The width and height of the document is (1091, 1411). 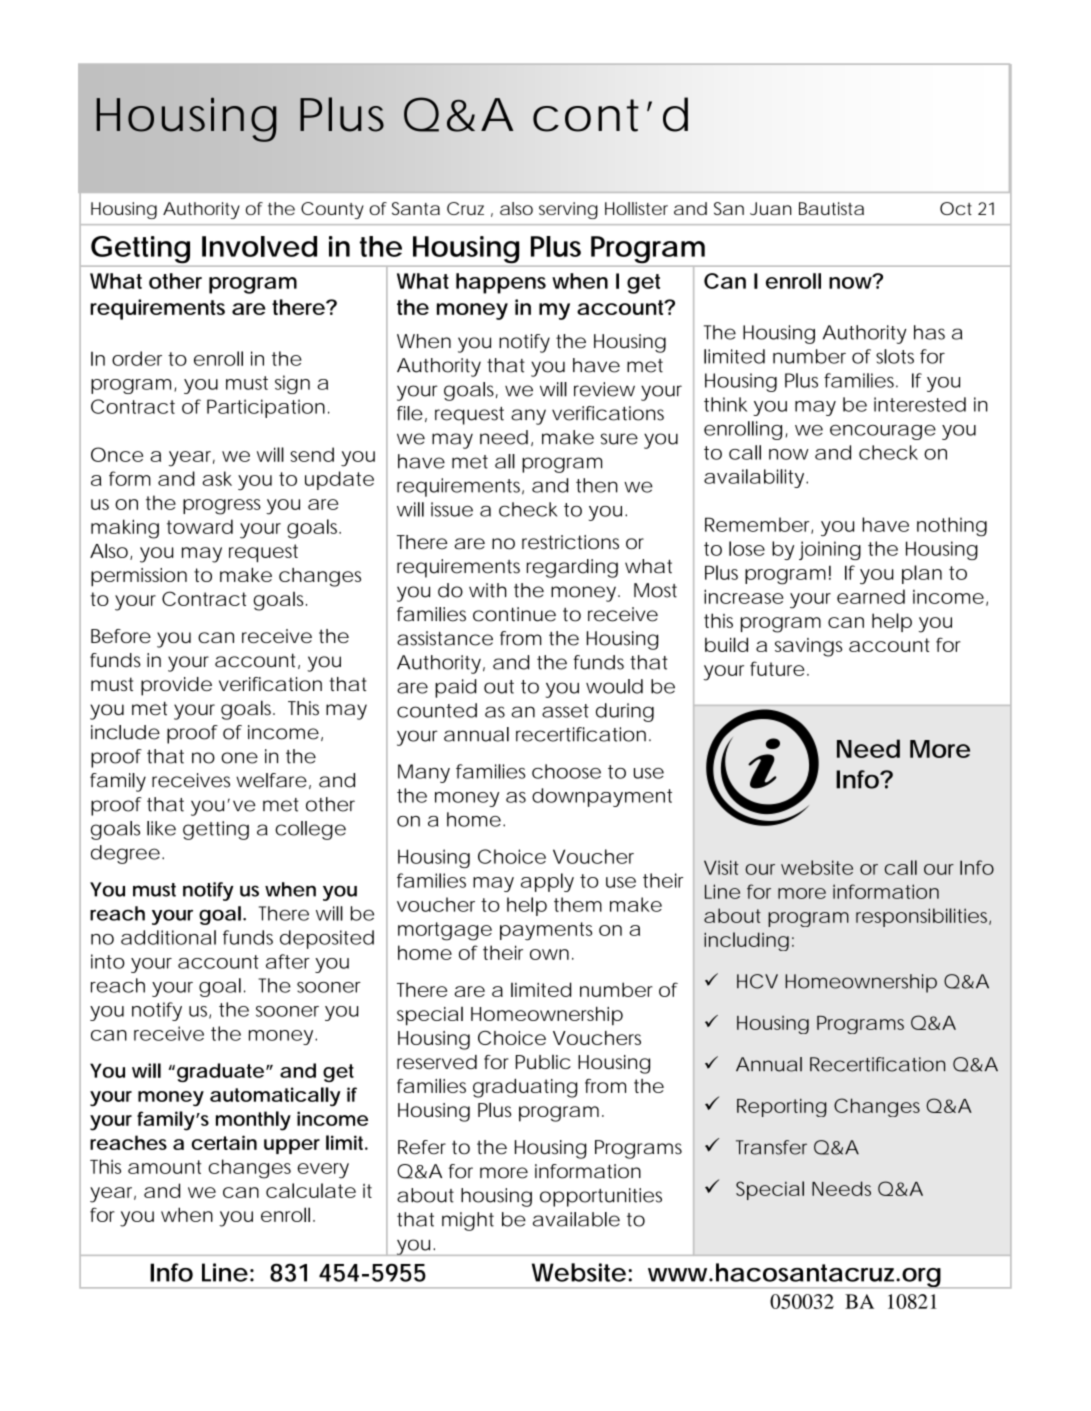 I want to click on amount, so click(x=165, y=1167).
